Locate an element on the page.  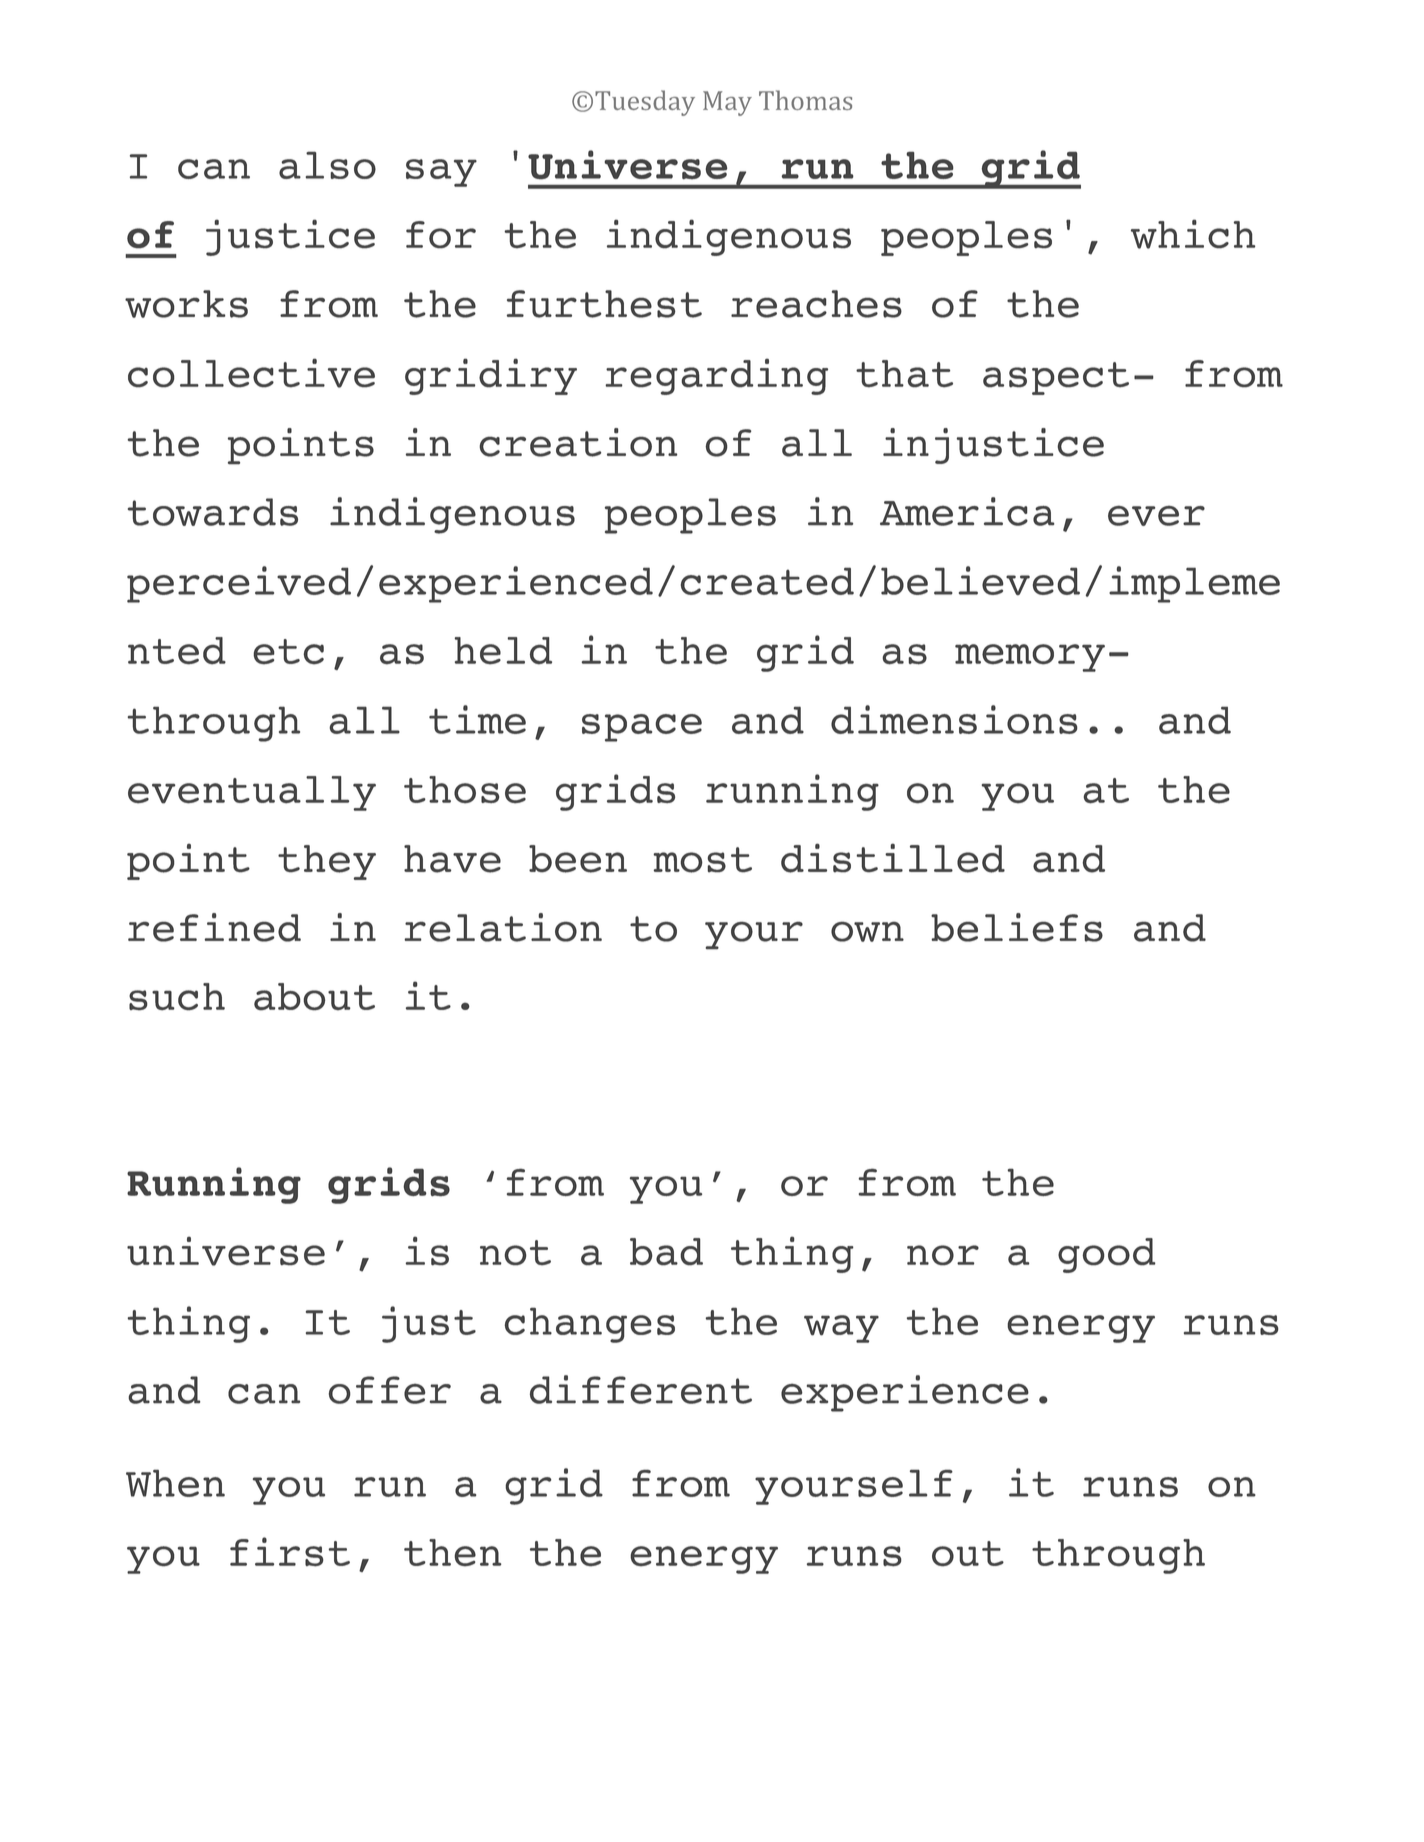
Tuesday is located at coordinates (645, 103).
